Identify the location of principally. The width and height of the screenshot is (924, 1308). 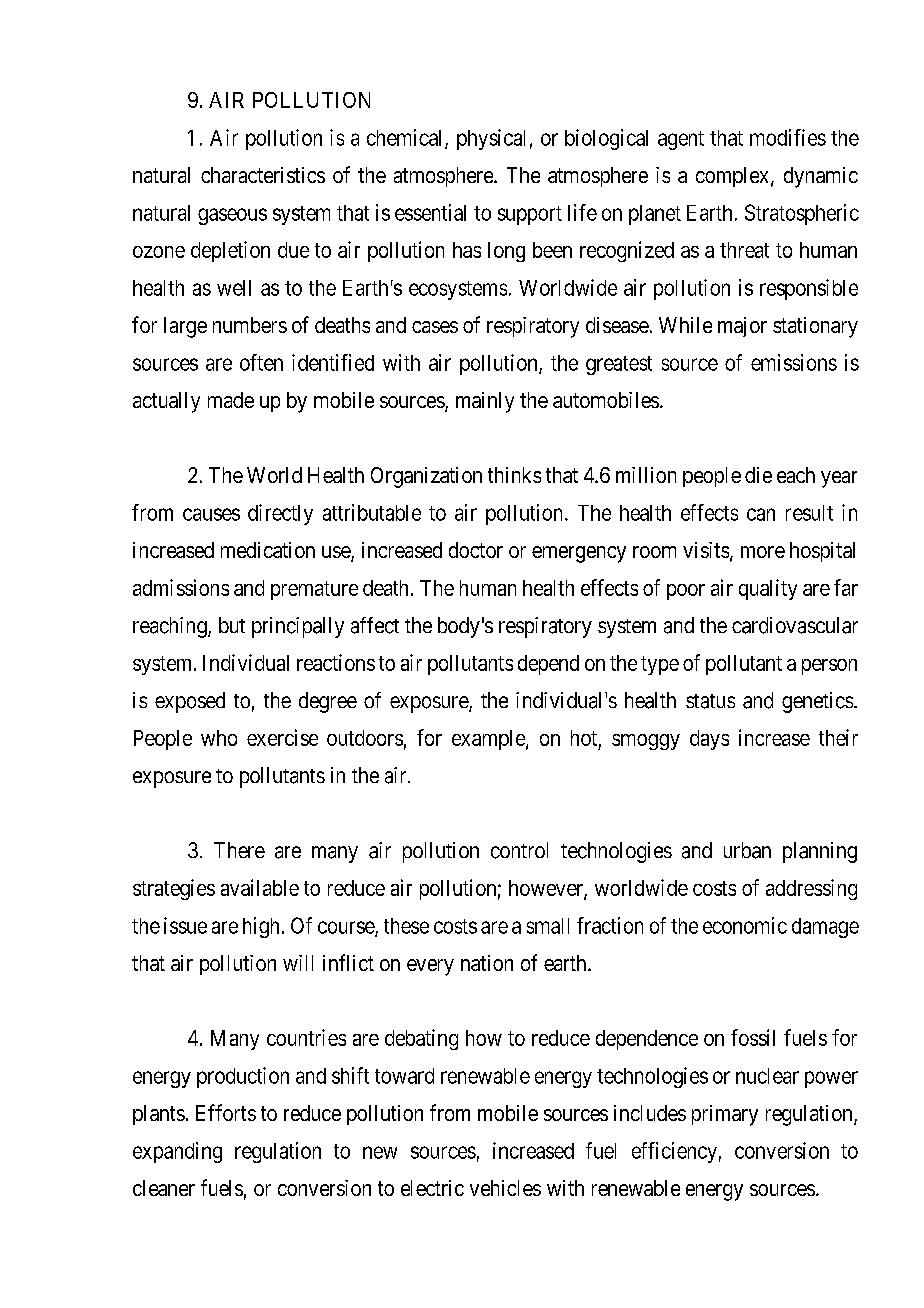
(298, 627).
